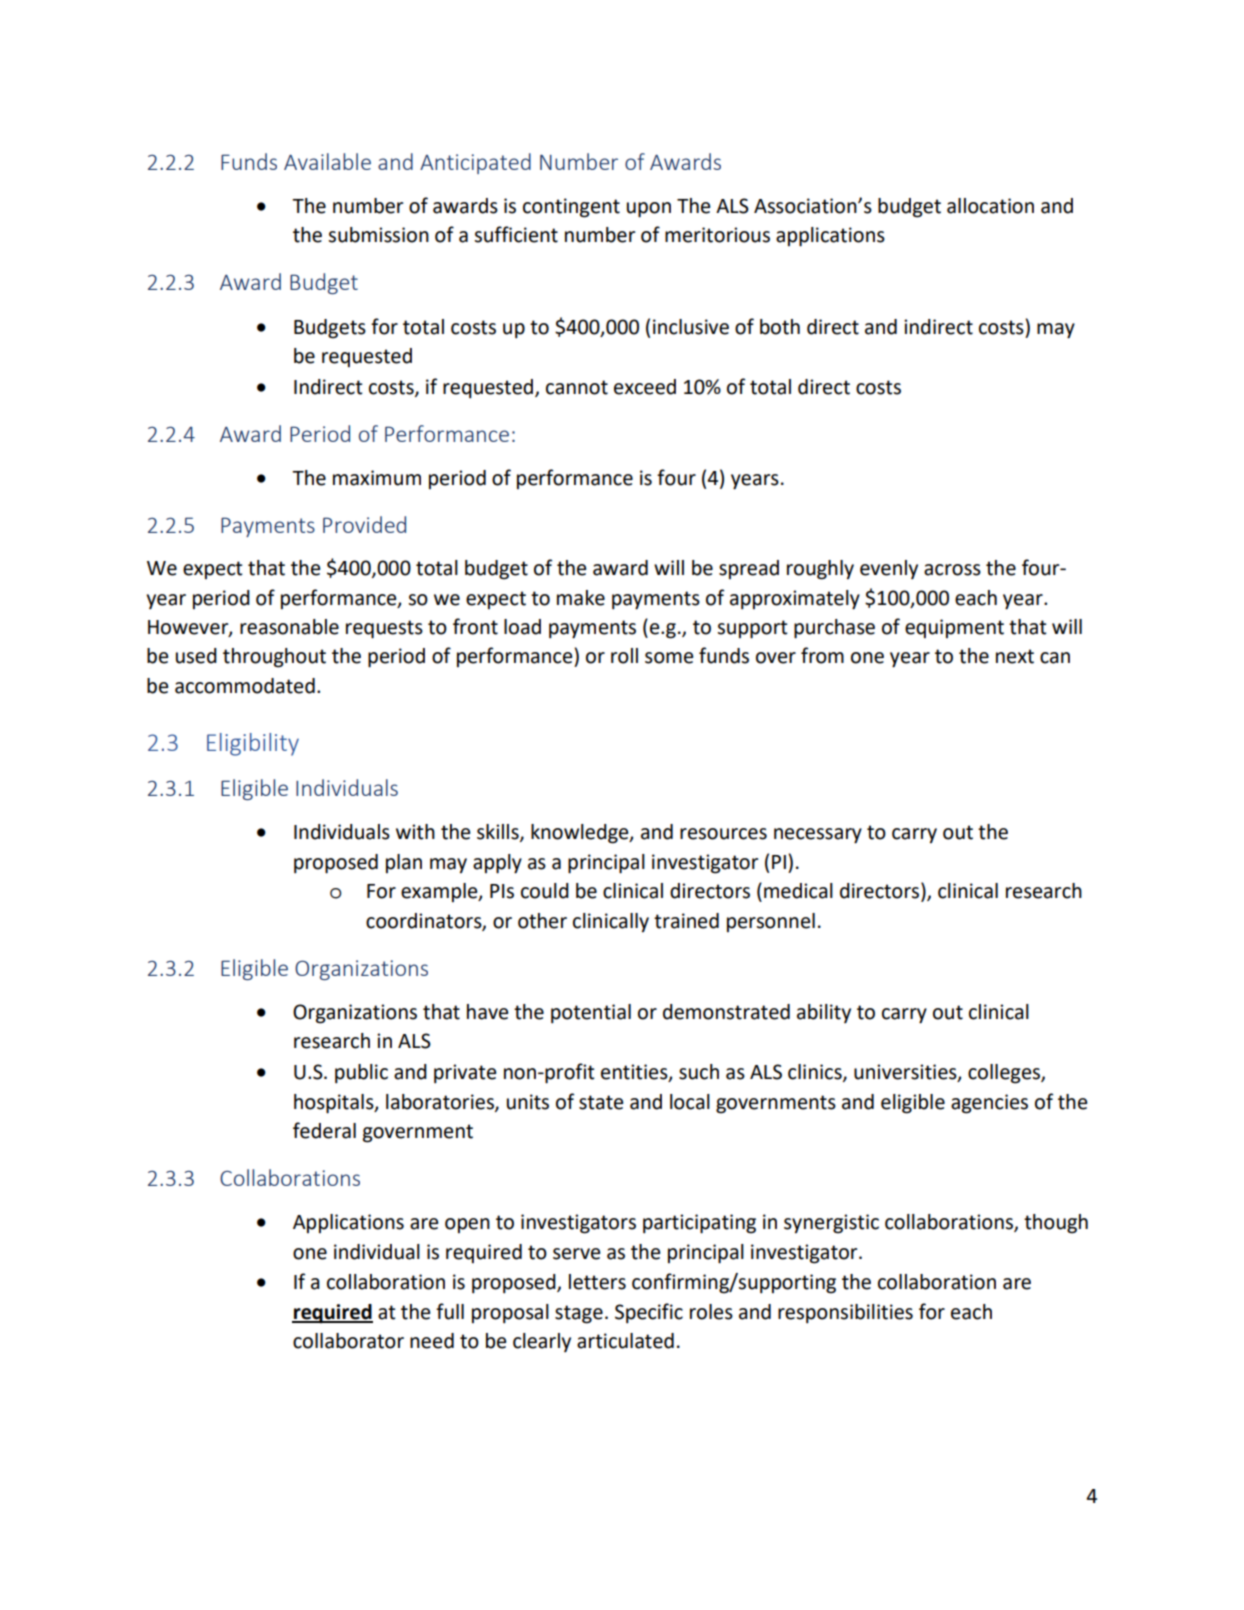 Image resolution: width=1244 pixels, height=1610 pixels. I want to click on across, so click(952, 570).
